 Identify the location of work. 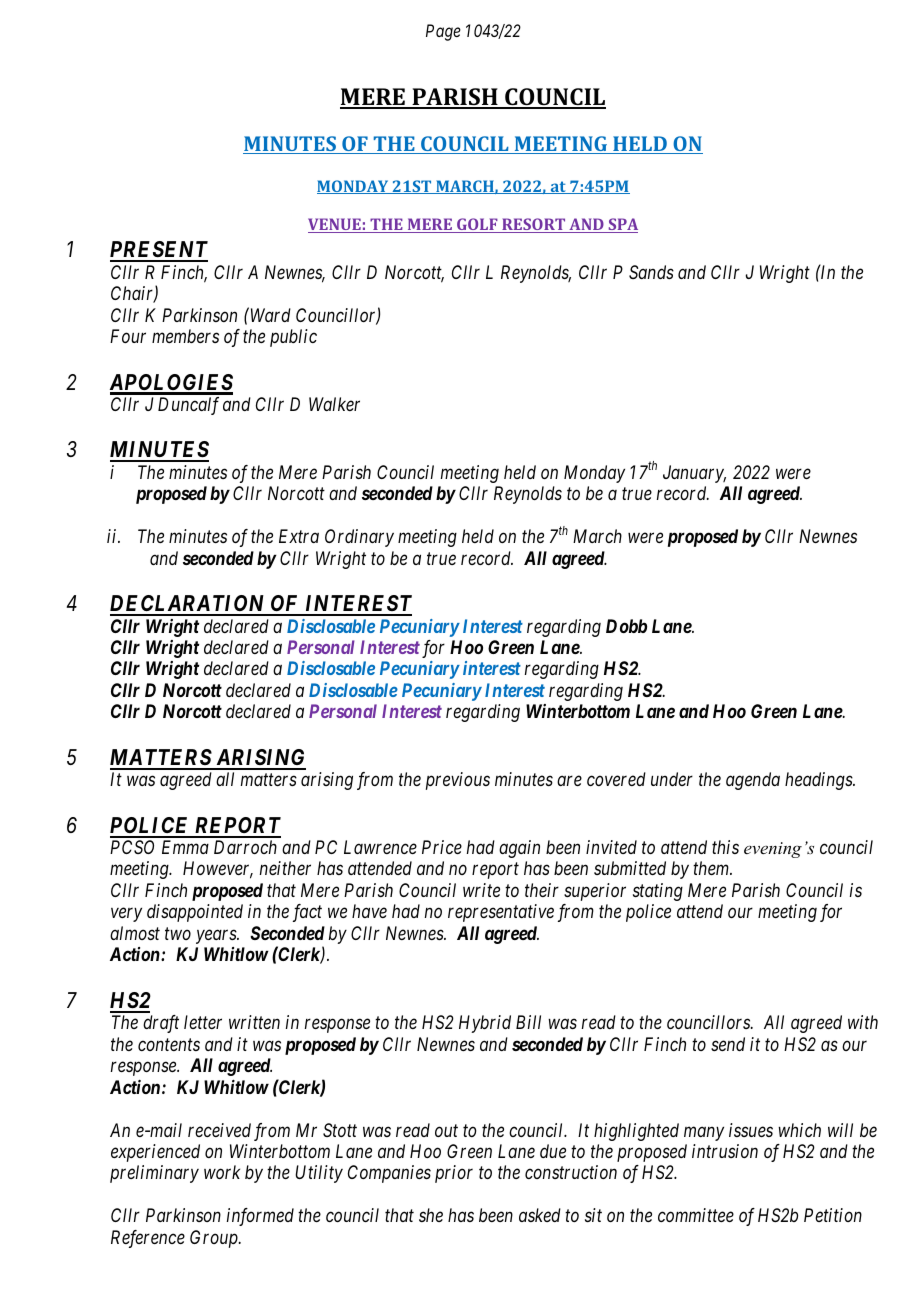
(222, 1172).
